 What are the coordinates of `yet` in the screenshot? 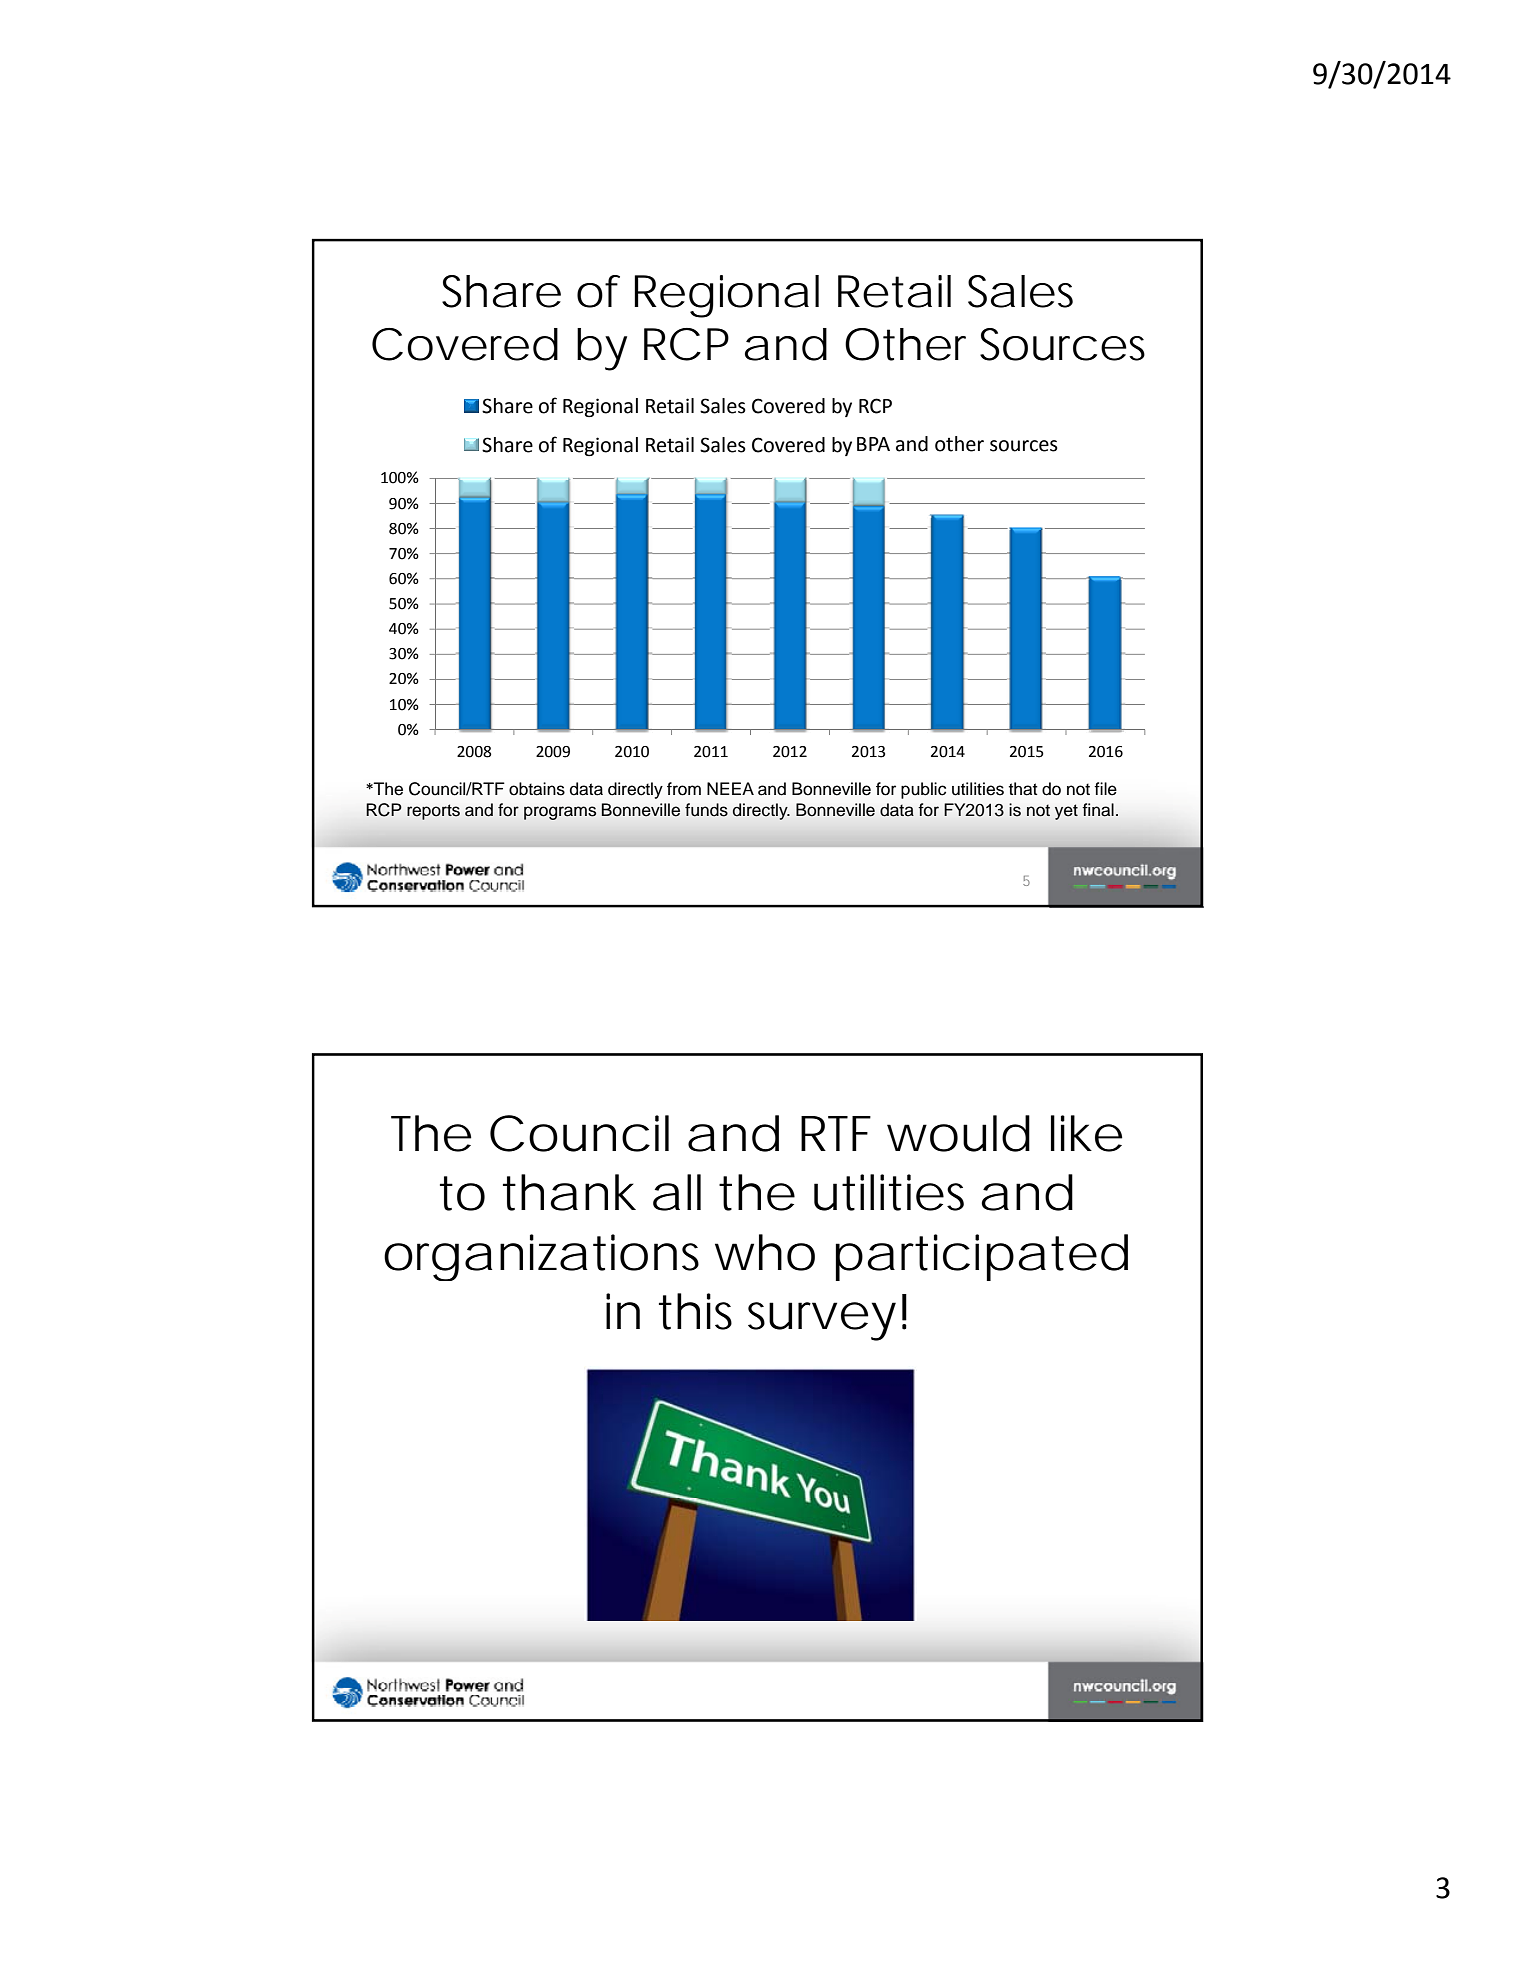 It's located at (1066, 812).
